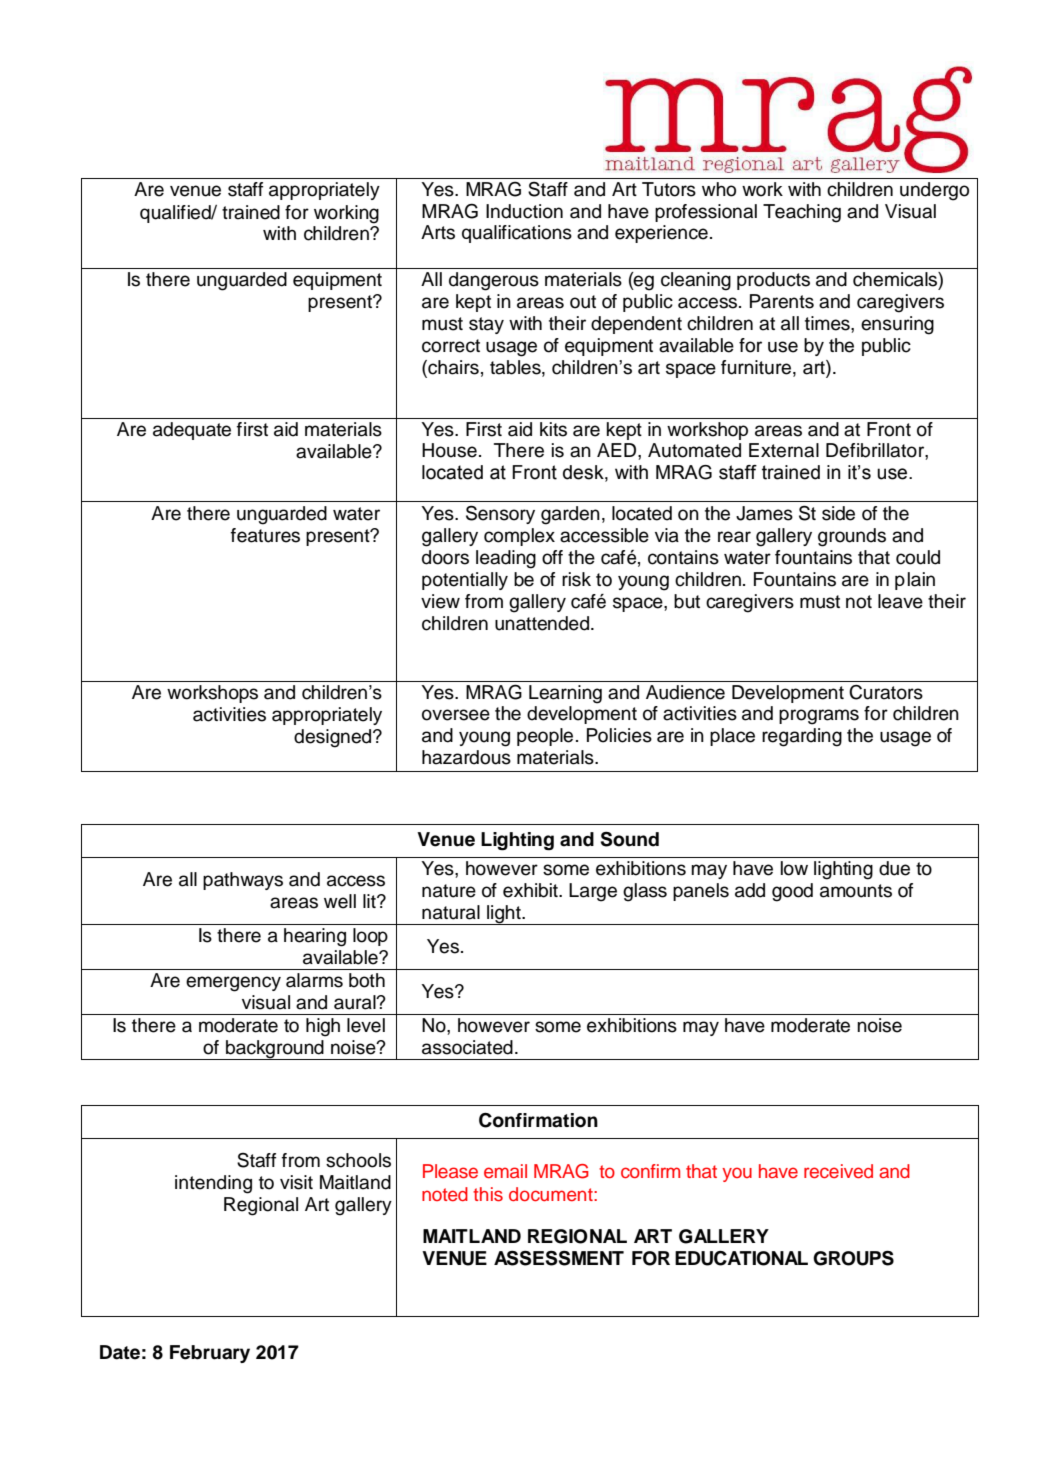 The height and width of the document is (1469, 1040). What do you see at coordinates (853, 1258) in the document?
I see `GROUPS` at bounding box center [853, 1258].
